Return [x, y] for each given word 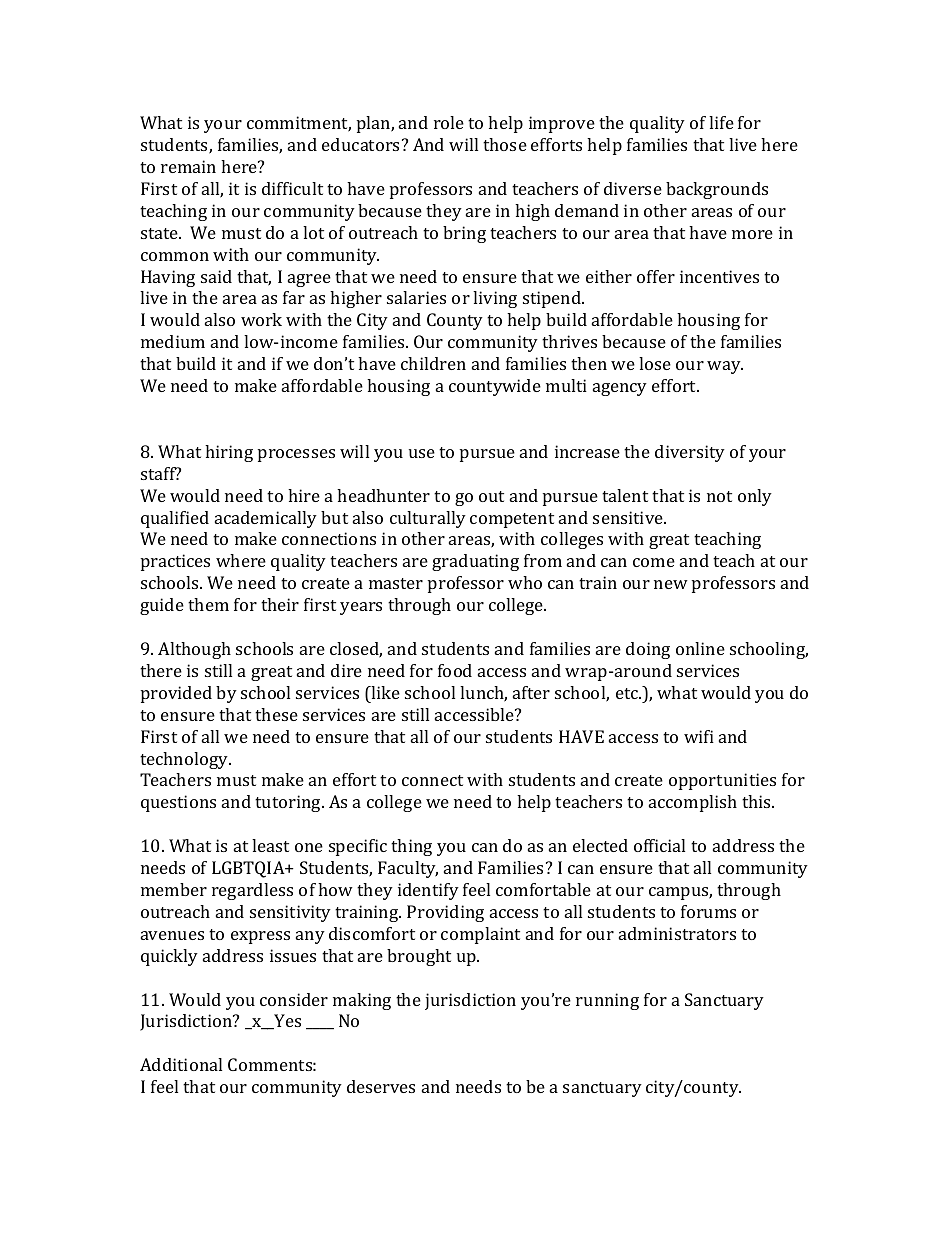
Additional [181, 1064]
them [208, 604]
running [607, 1001]
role [449, 122]
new [671, 584]
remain [188, 166]
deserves [381, 1086]
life [721, 122]
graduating [475, 562]
